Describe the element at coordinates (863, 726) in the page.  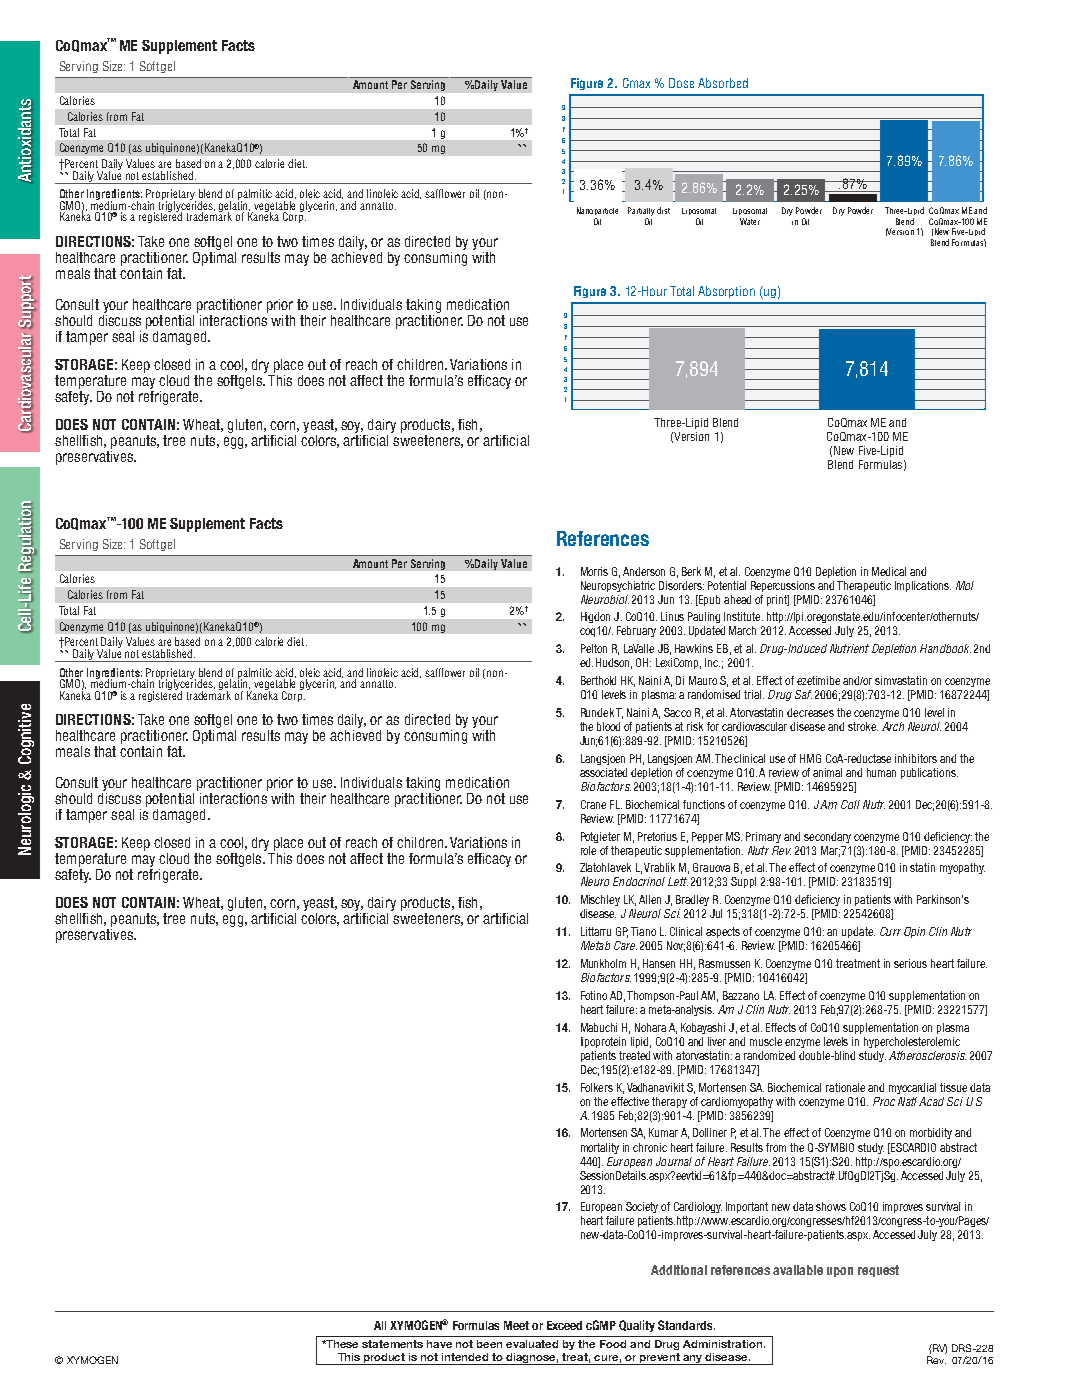
I see `stroke` at that location.
